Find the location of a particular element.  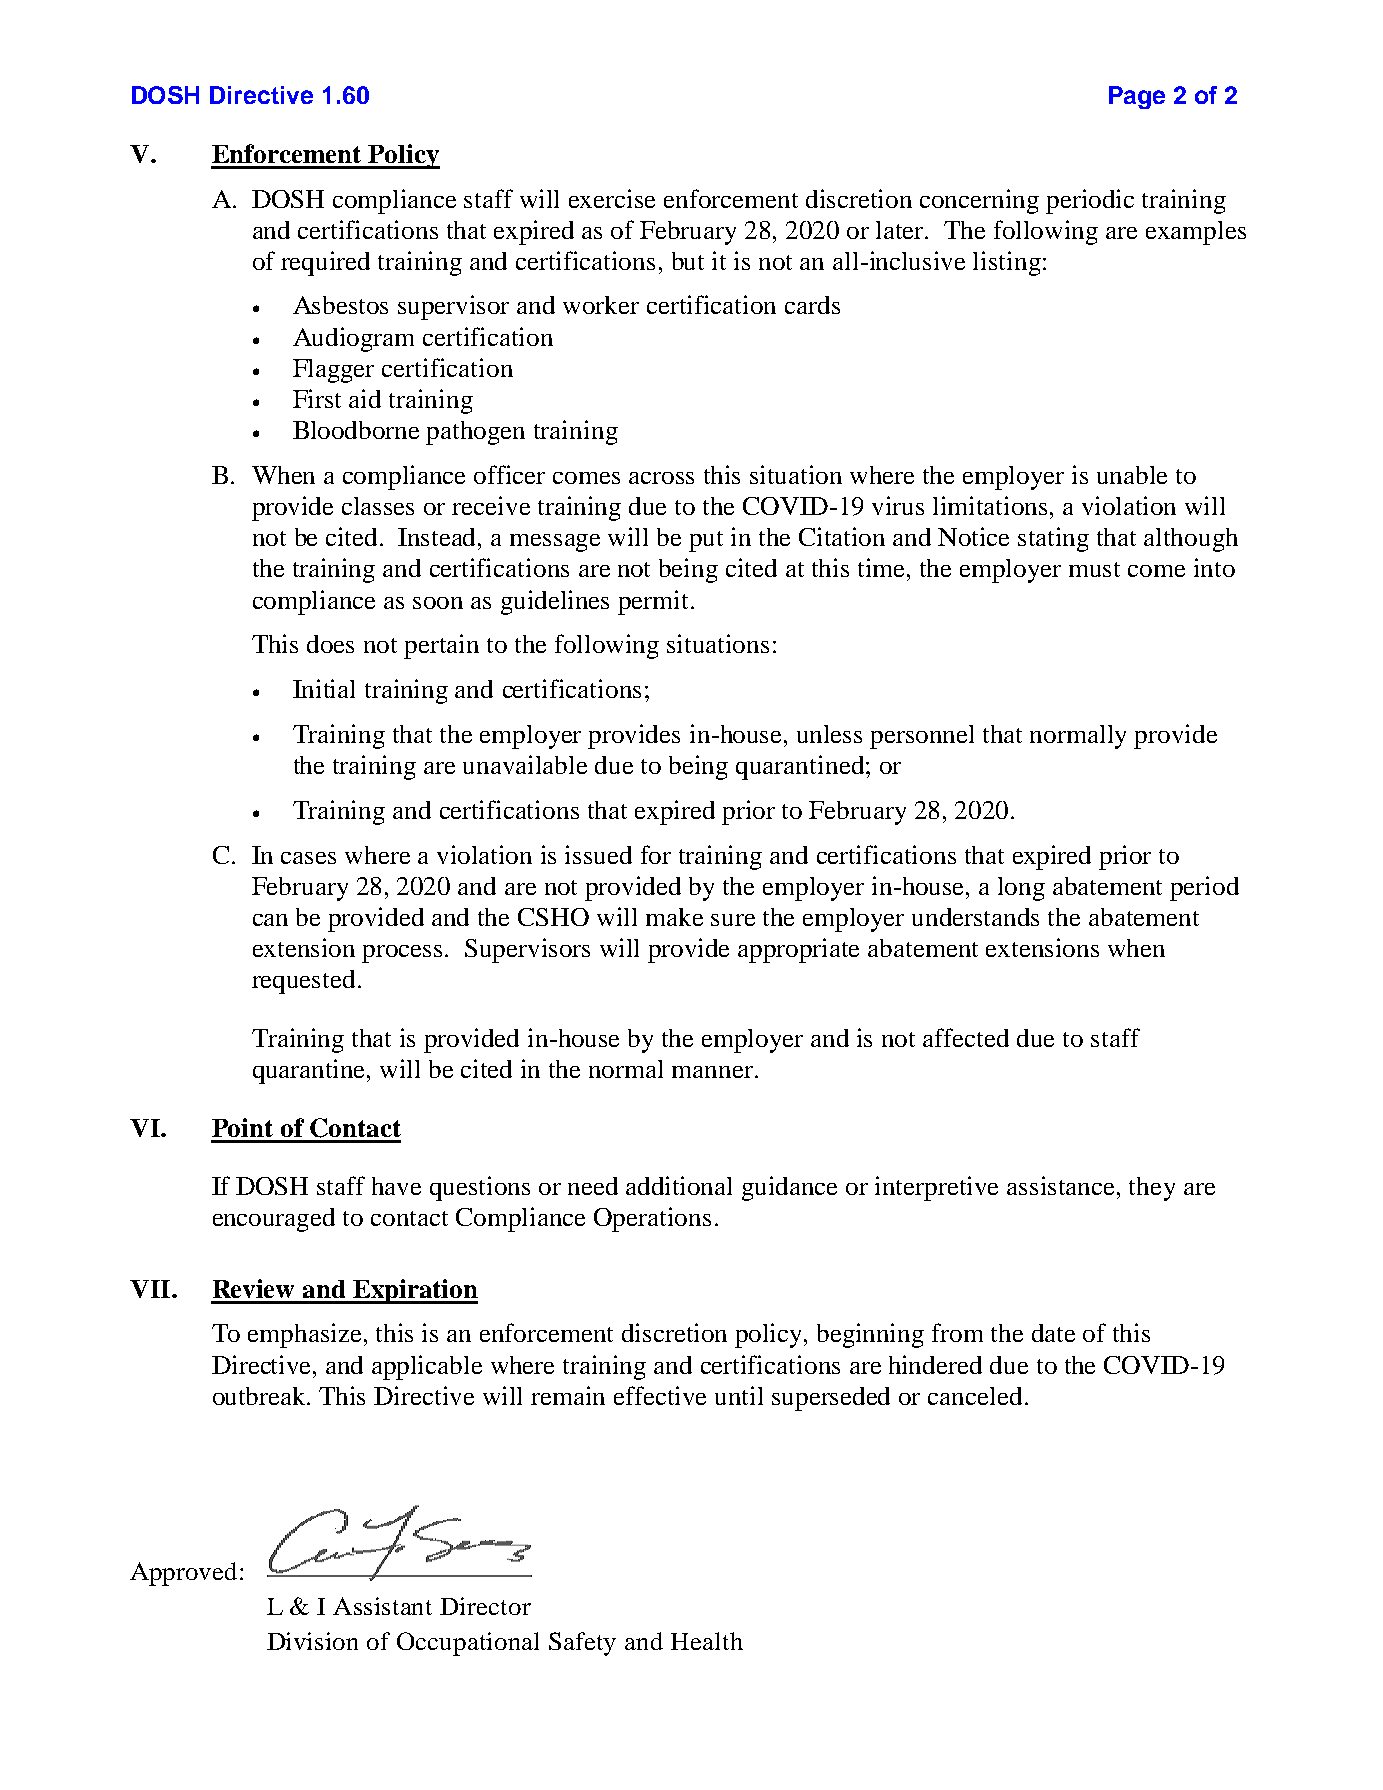

Division is located at coordinates (312, 1641).
